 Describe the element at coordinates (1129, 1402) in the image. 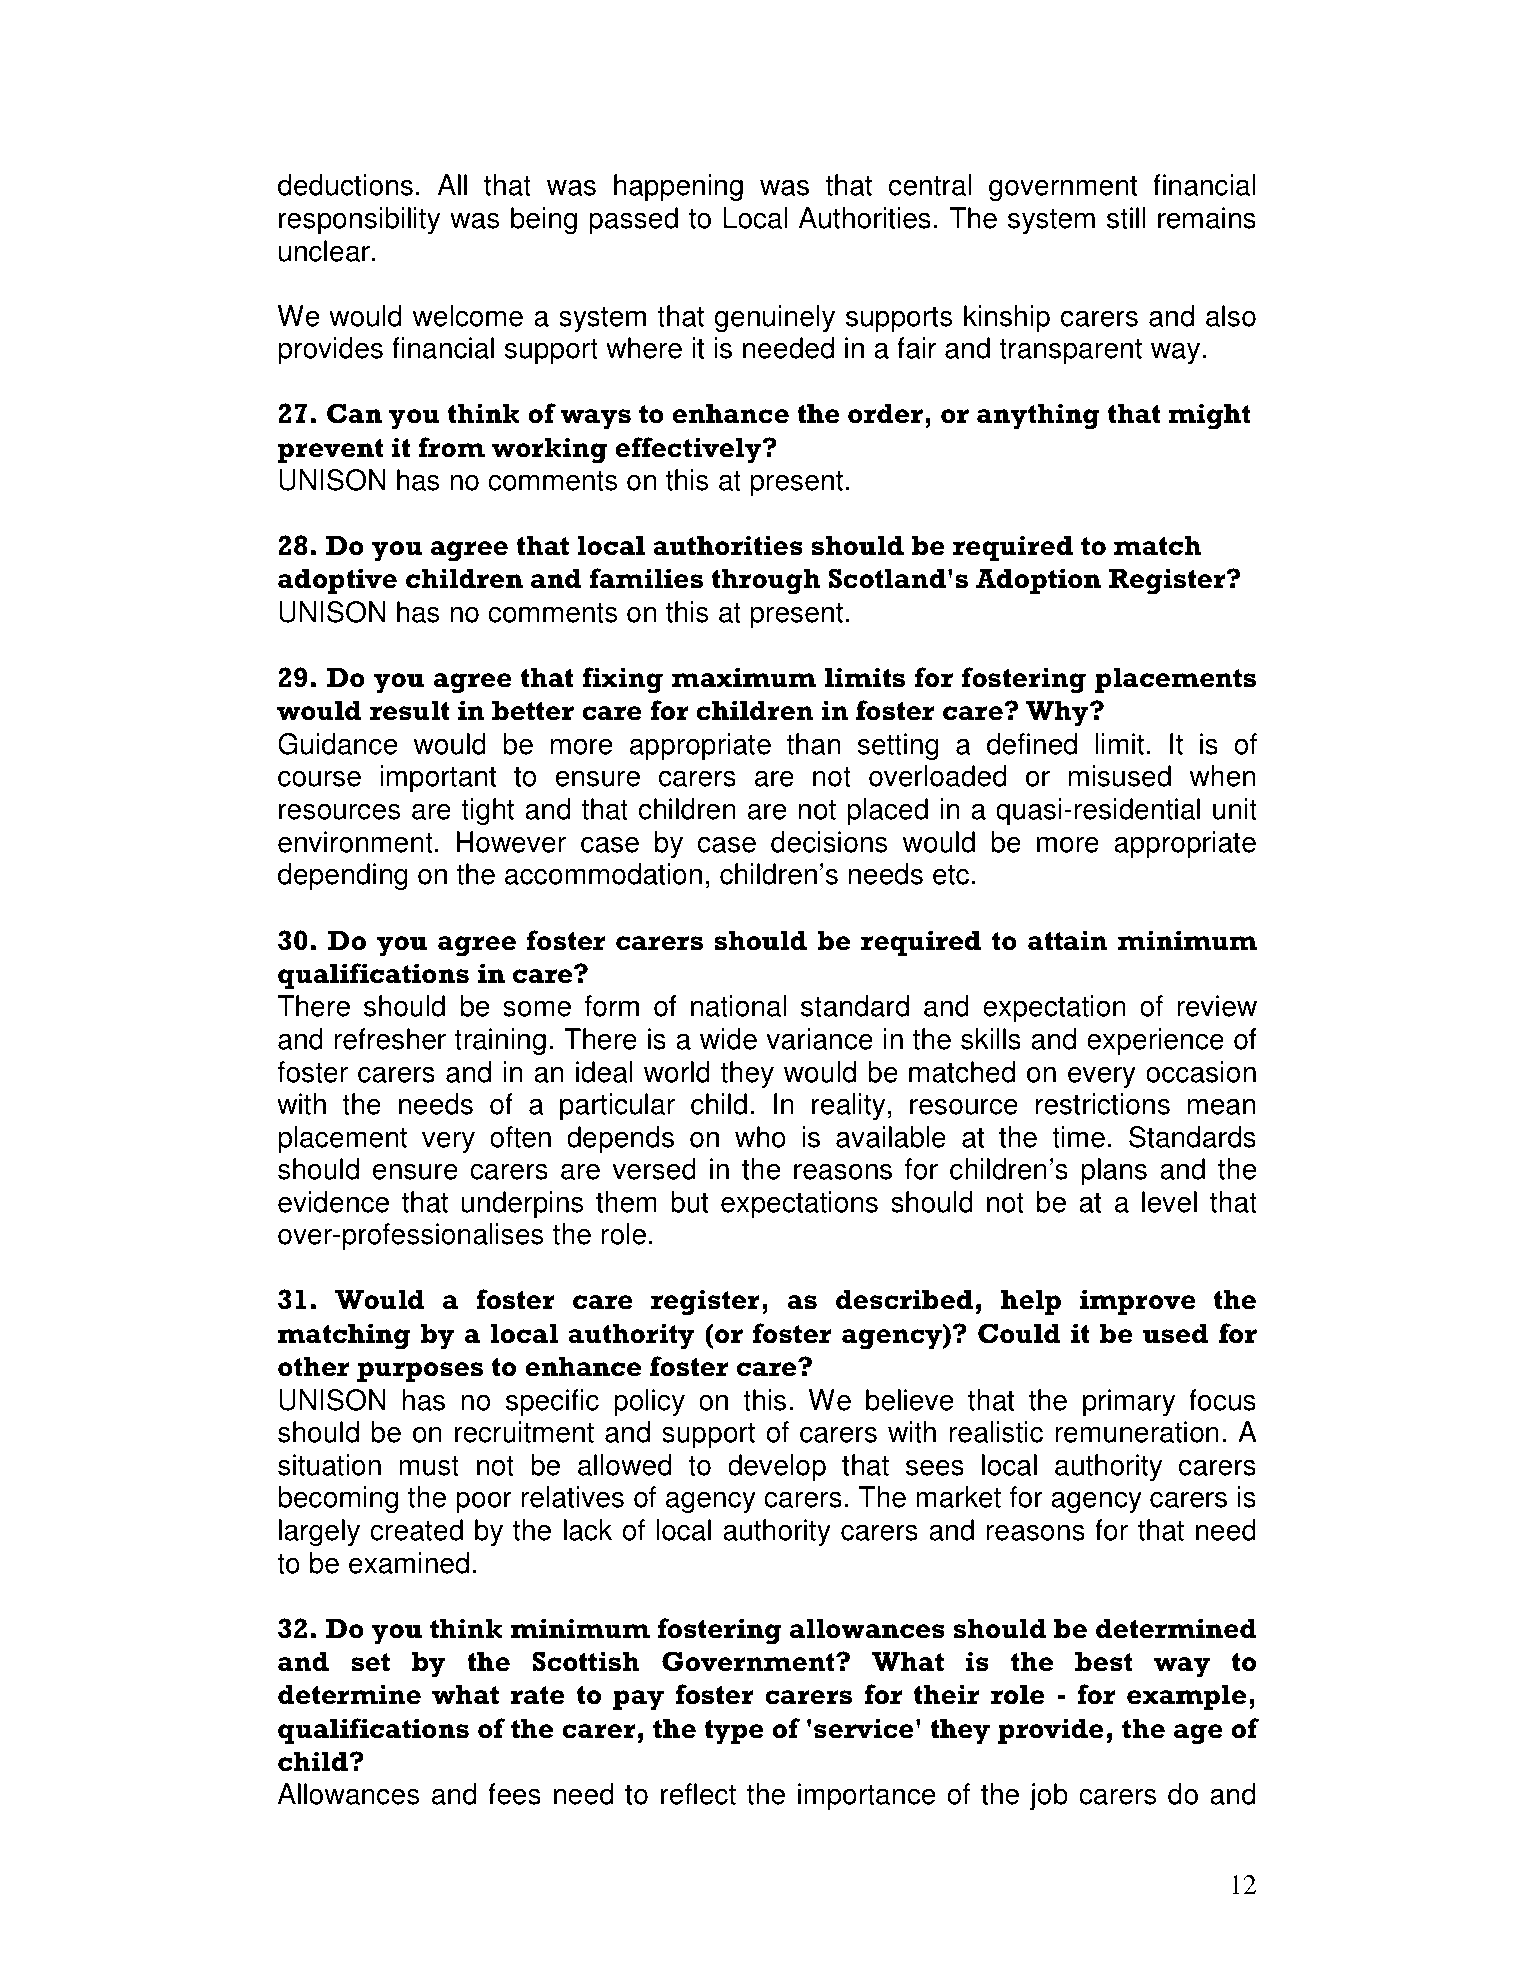

I see `primary` at that location.
